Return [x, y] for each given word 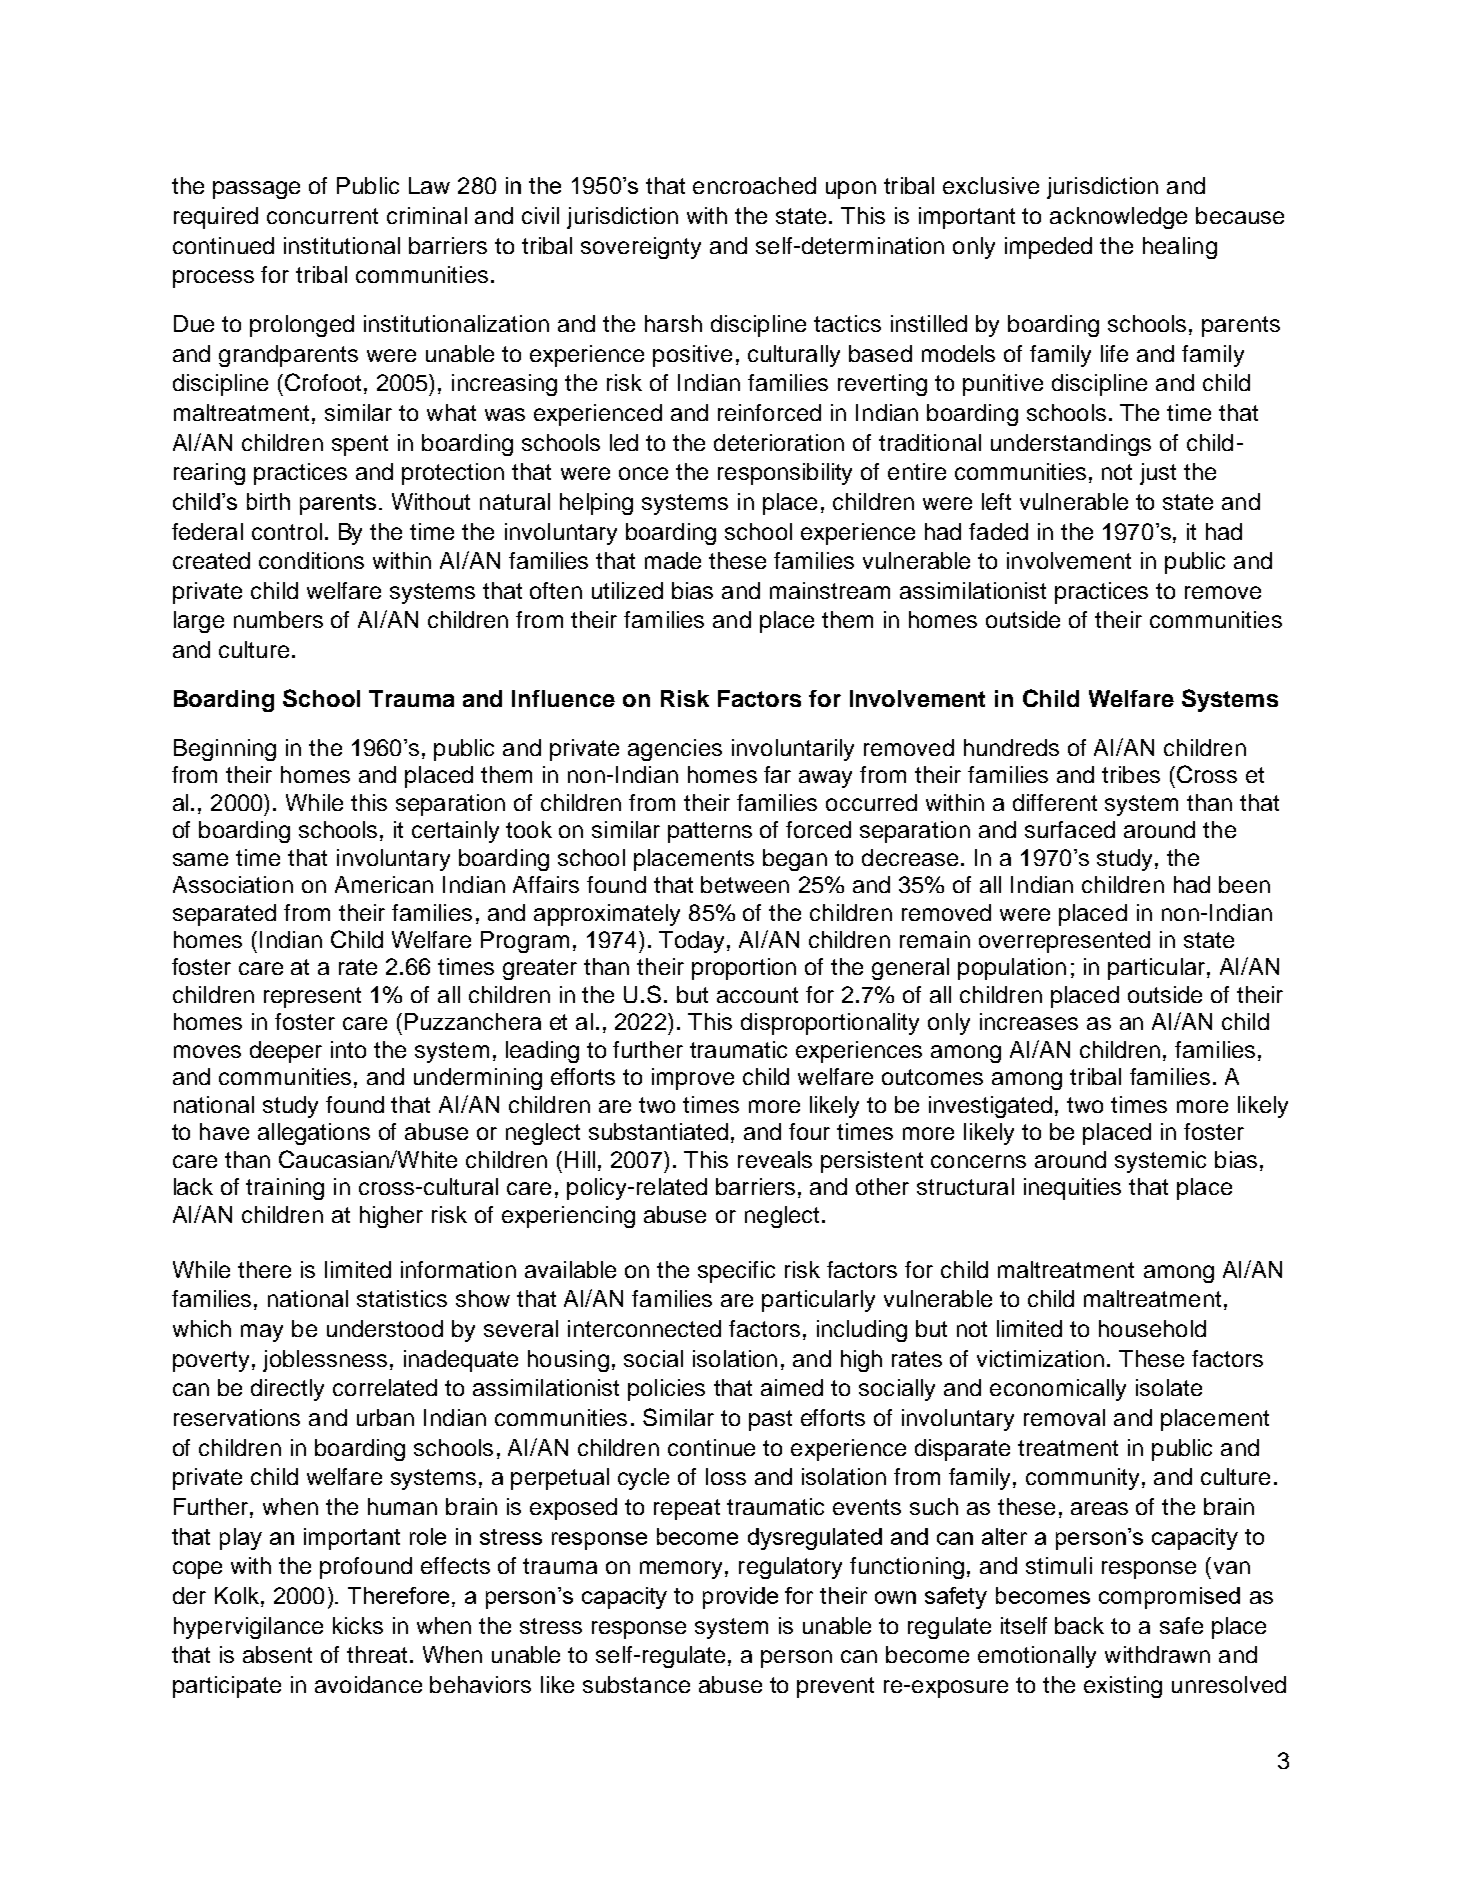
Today [693, 942]
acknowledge [1118, 218]
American [384, 884]
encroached [754, 185]
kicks [358, 1625]
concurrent [322, 216]
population [1012, 969]
